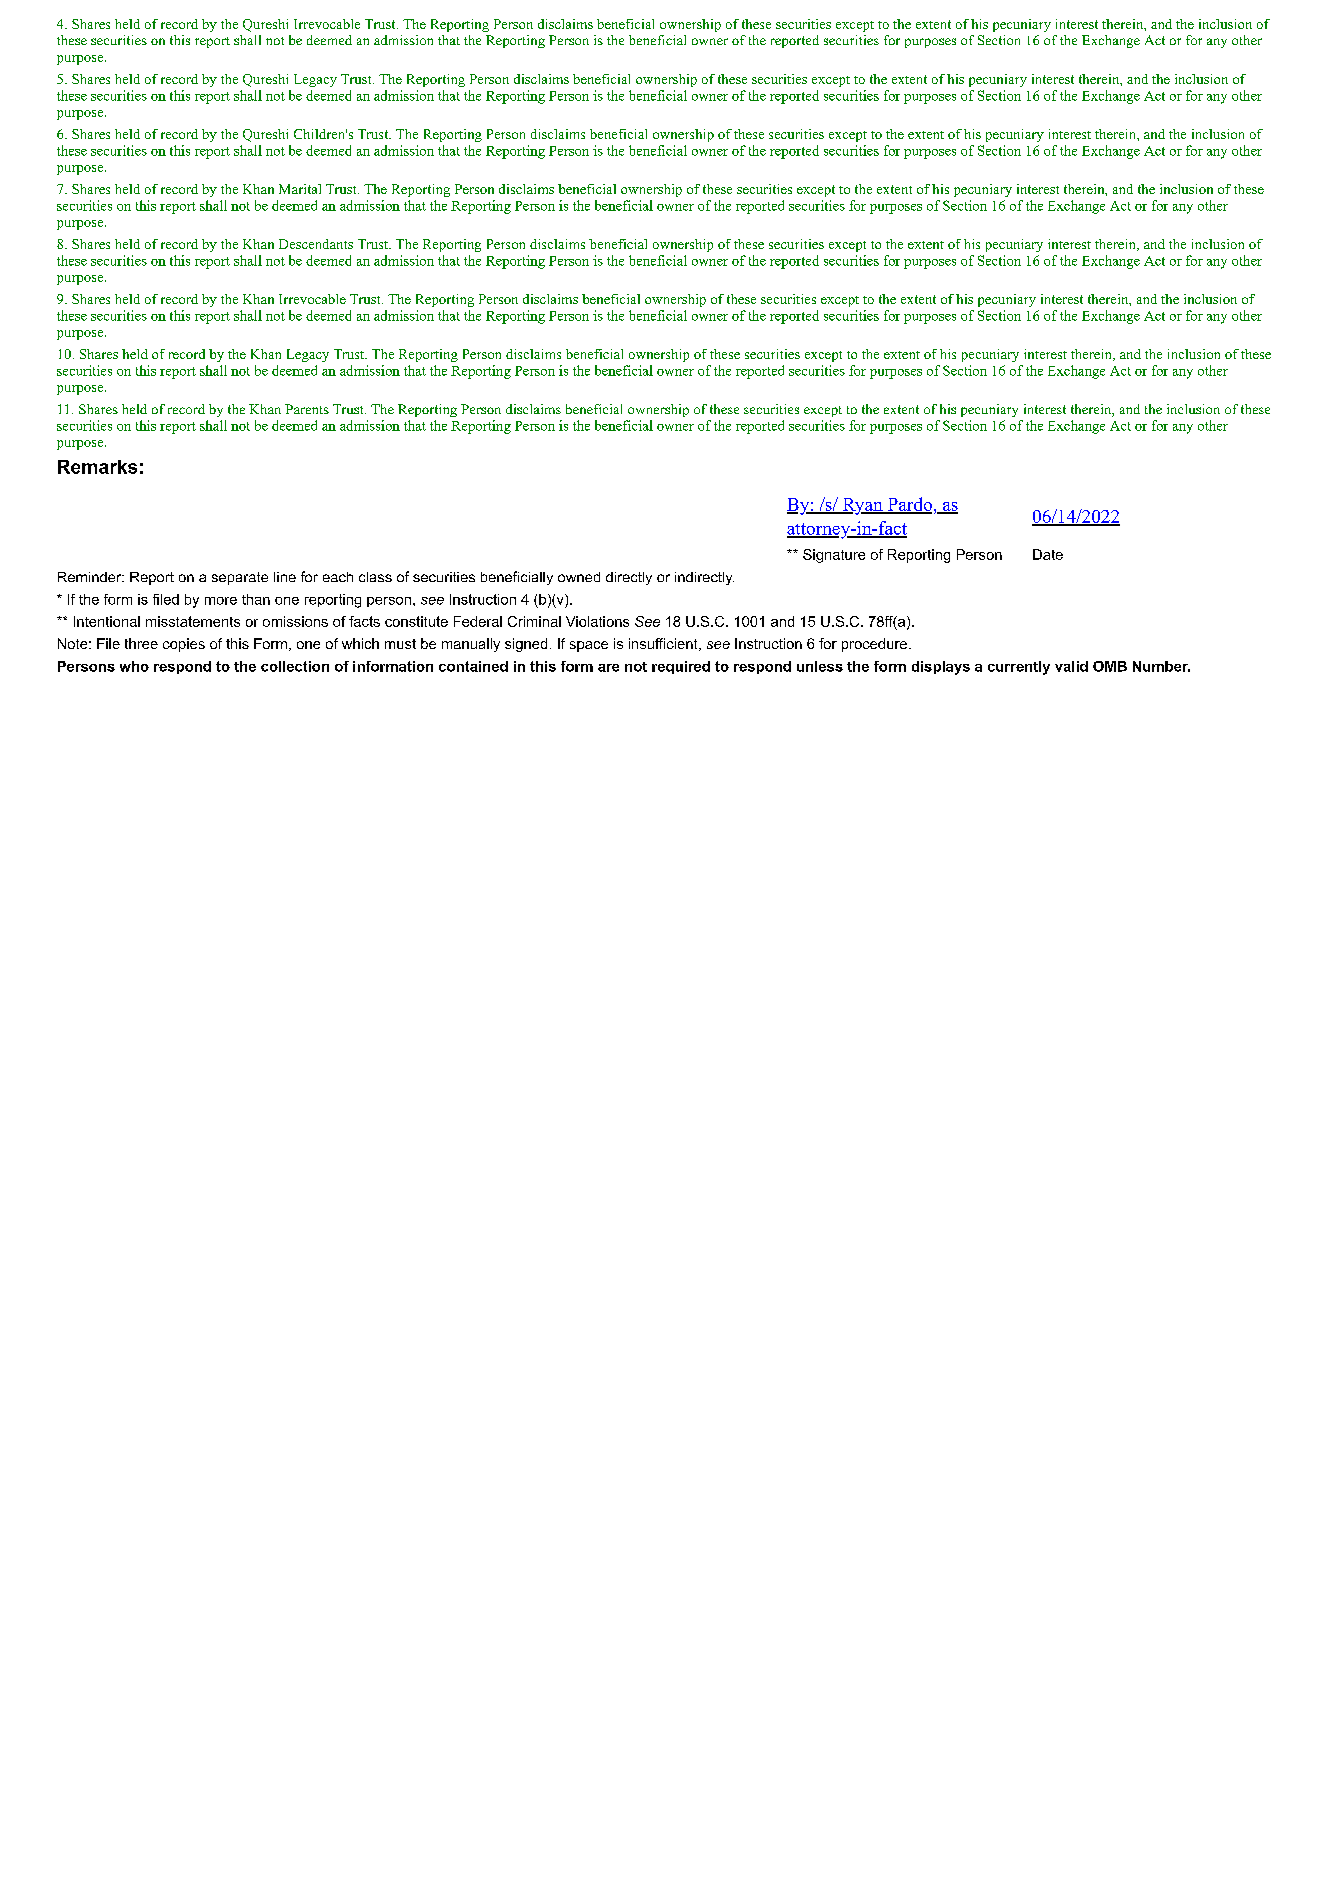  I want to click on Parents, so click(307, 409).
